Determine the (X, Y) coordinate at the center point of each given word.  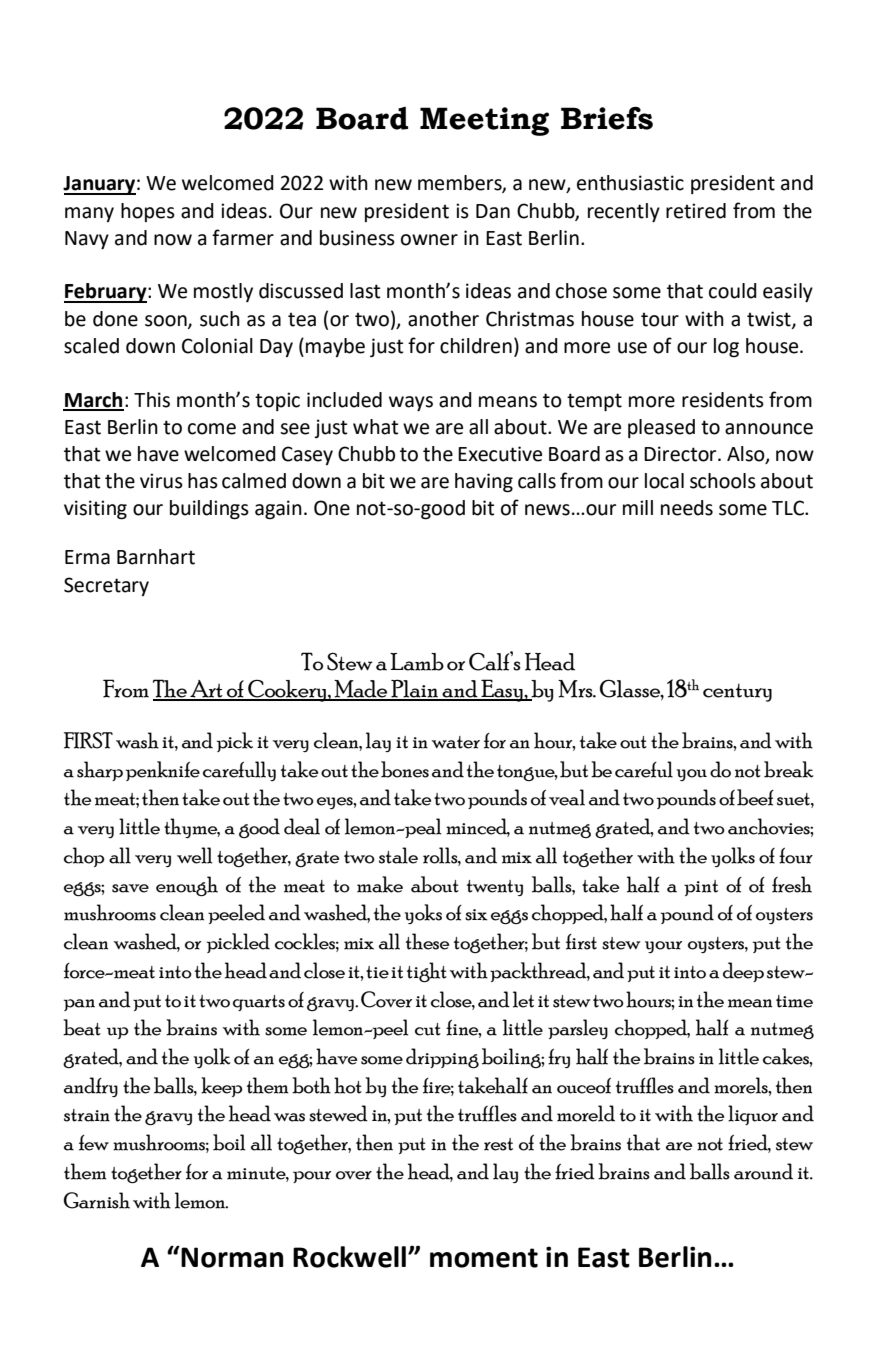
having (484, 483)
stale (398, 855)
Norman (231, 1257)
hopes (148, 212)
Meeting (484, 121)
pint (701, 888)
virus (161, 481)
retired (696, 211)
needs (687, 508)
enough (187, 886)
